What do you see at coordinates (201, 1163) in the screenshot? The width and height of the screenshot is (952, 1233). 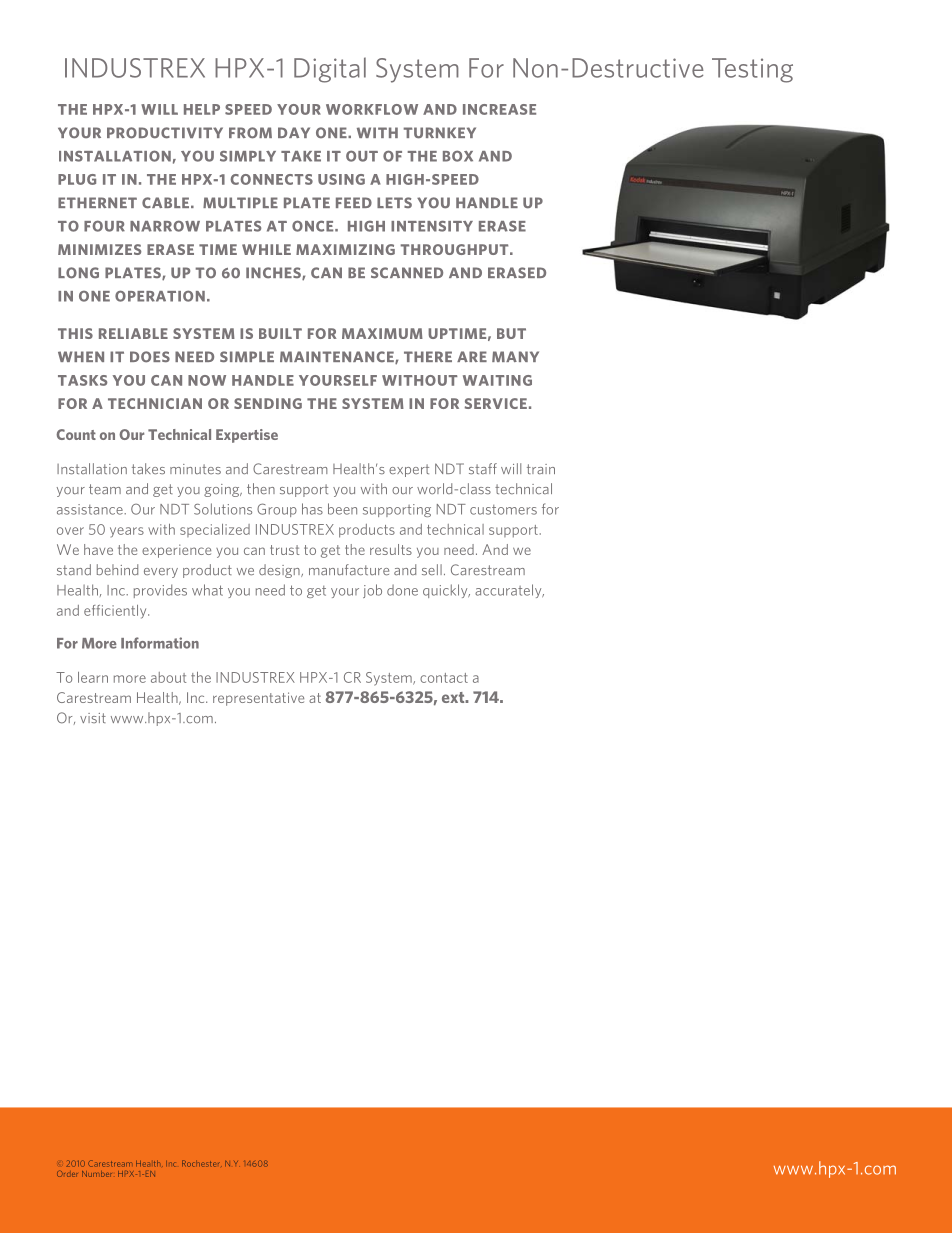 I see `Rochester` at bounding box center [201, 1163].
